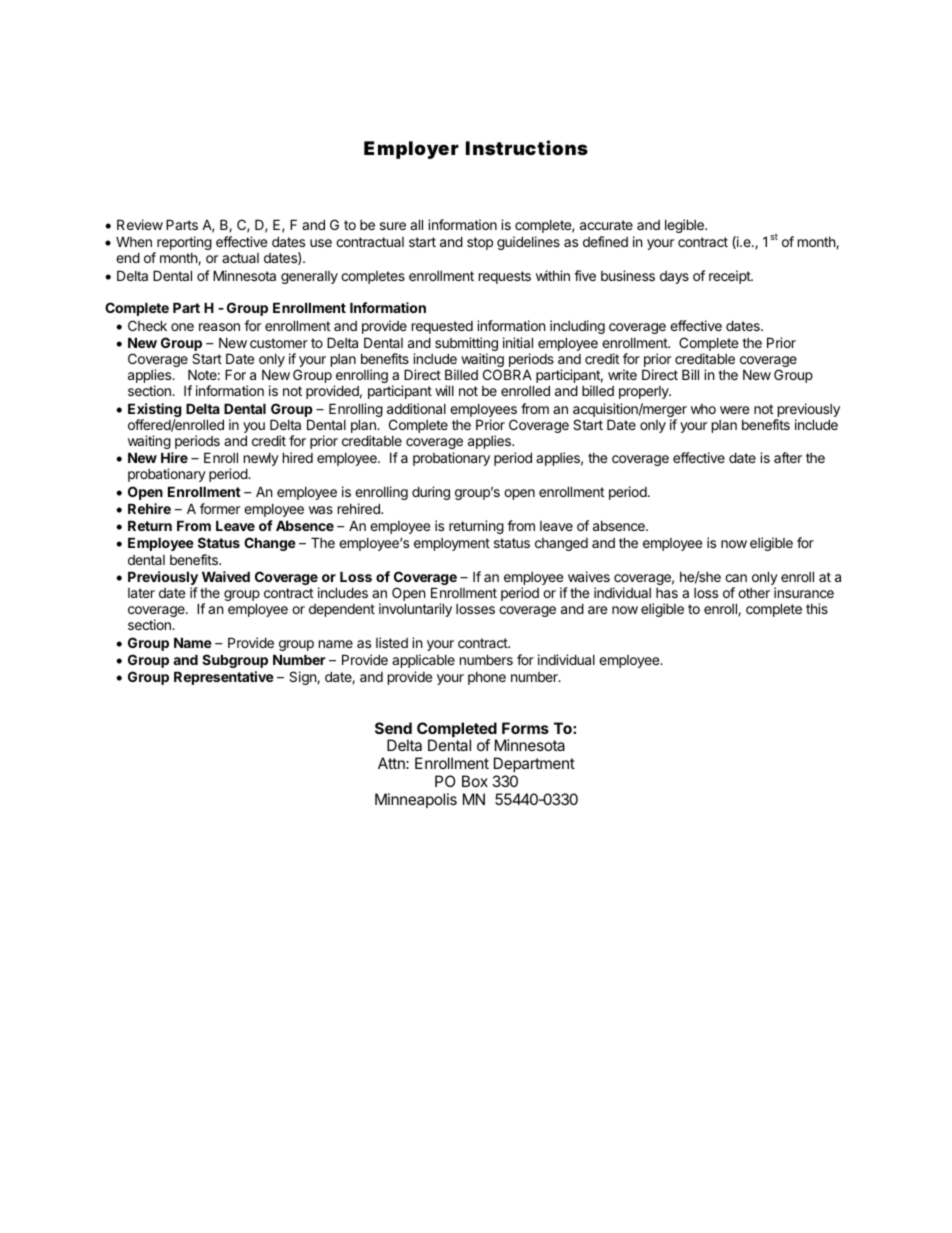 This page has height=1233, width=952. What do you see at coordinates (442, 327) in the page?
I see `requested` at bounding box center [442, 327].
